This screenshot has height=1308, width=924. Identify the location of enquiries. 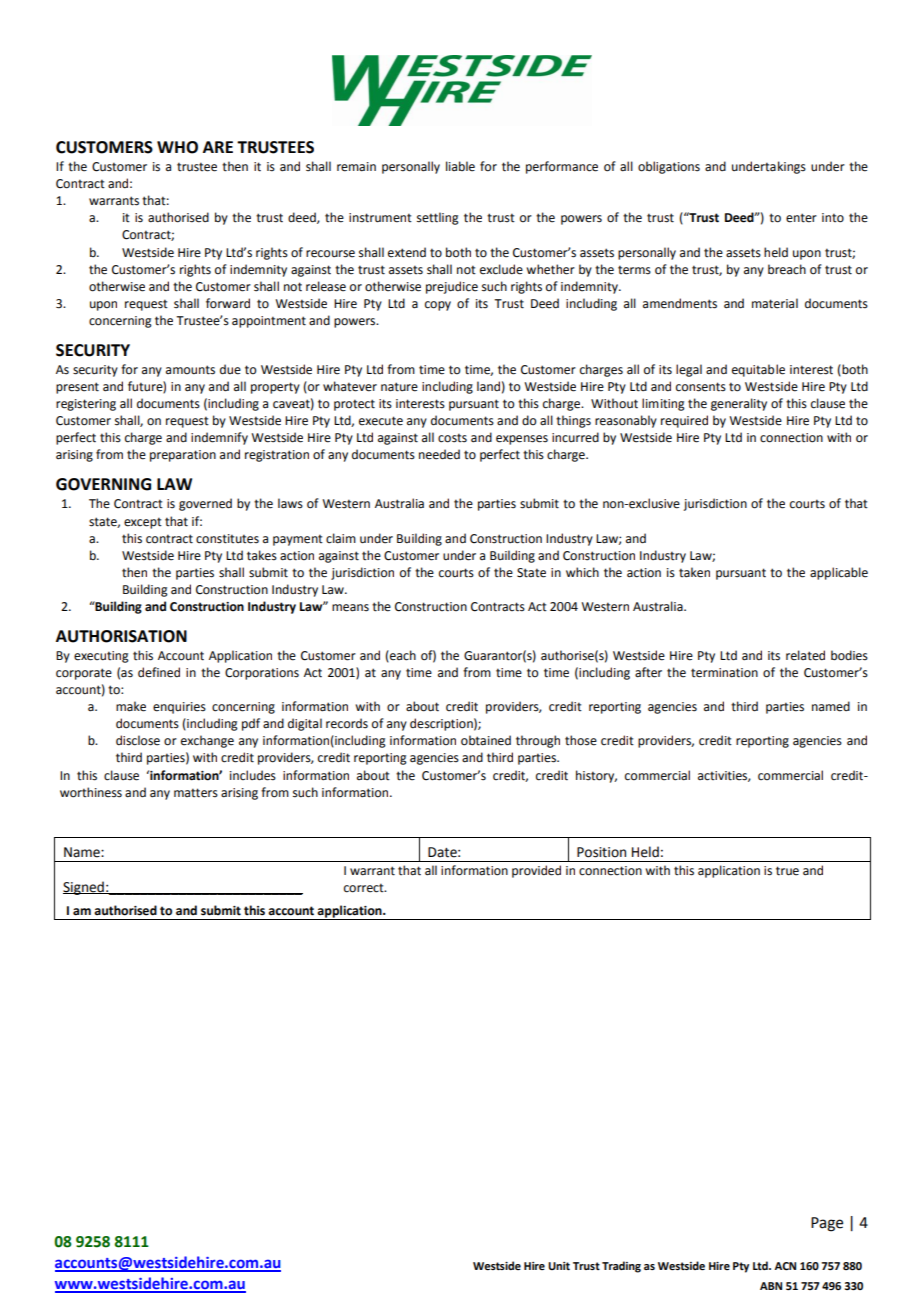
(179, 708).
